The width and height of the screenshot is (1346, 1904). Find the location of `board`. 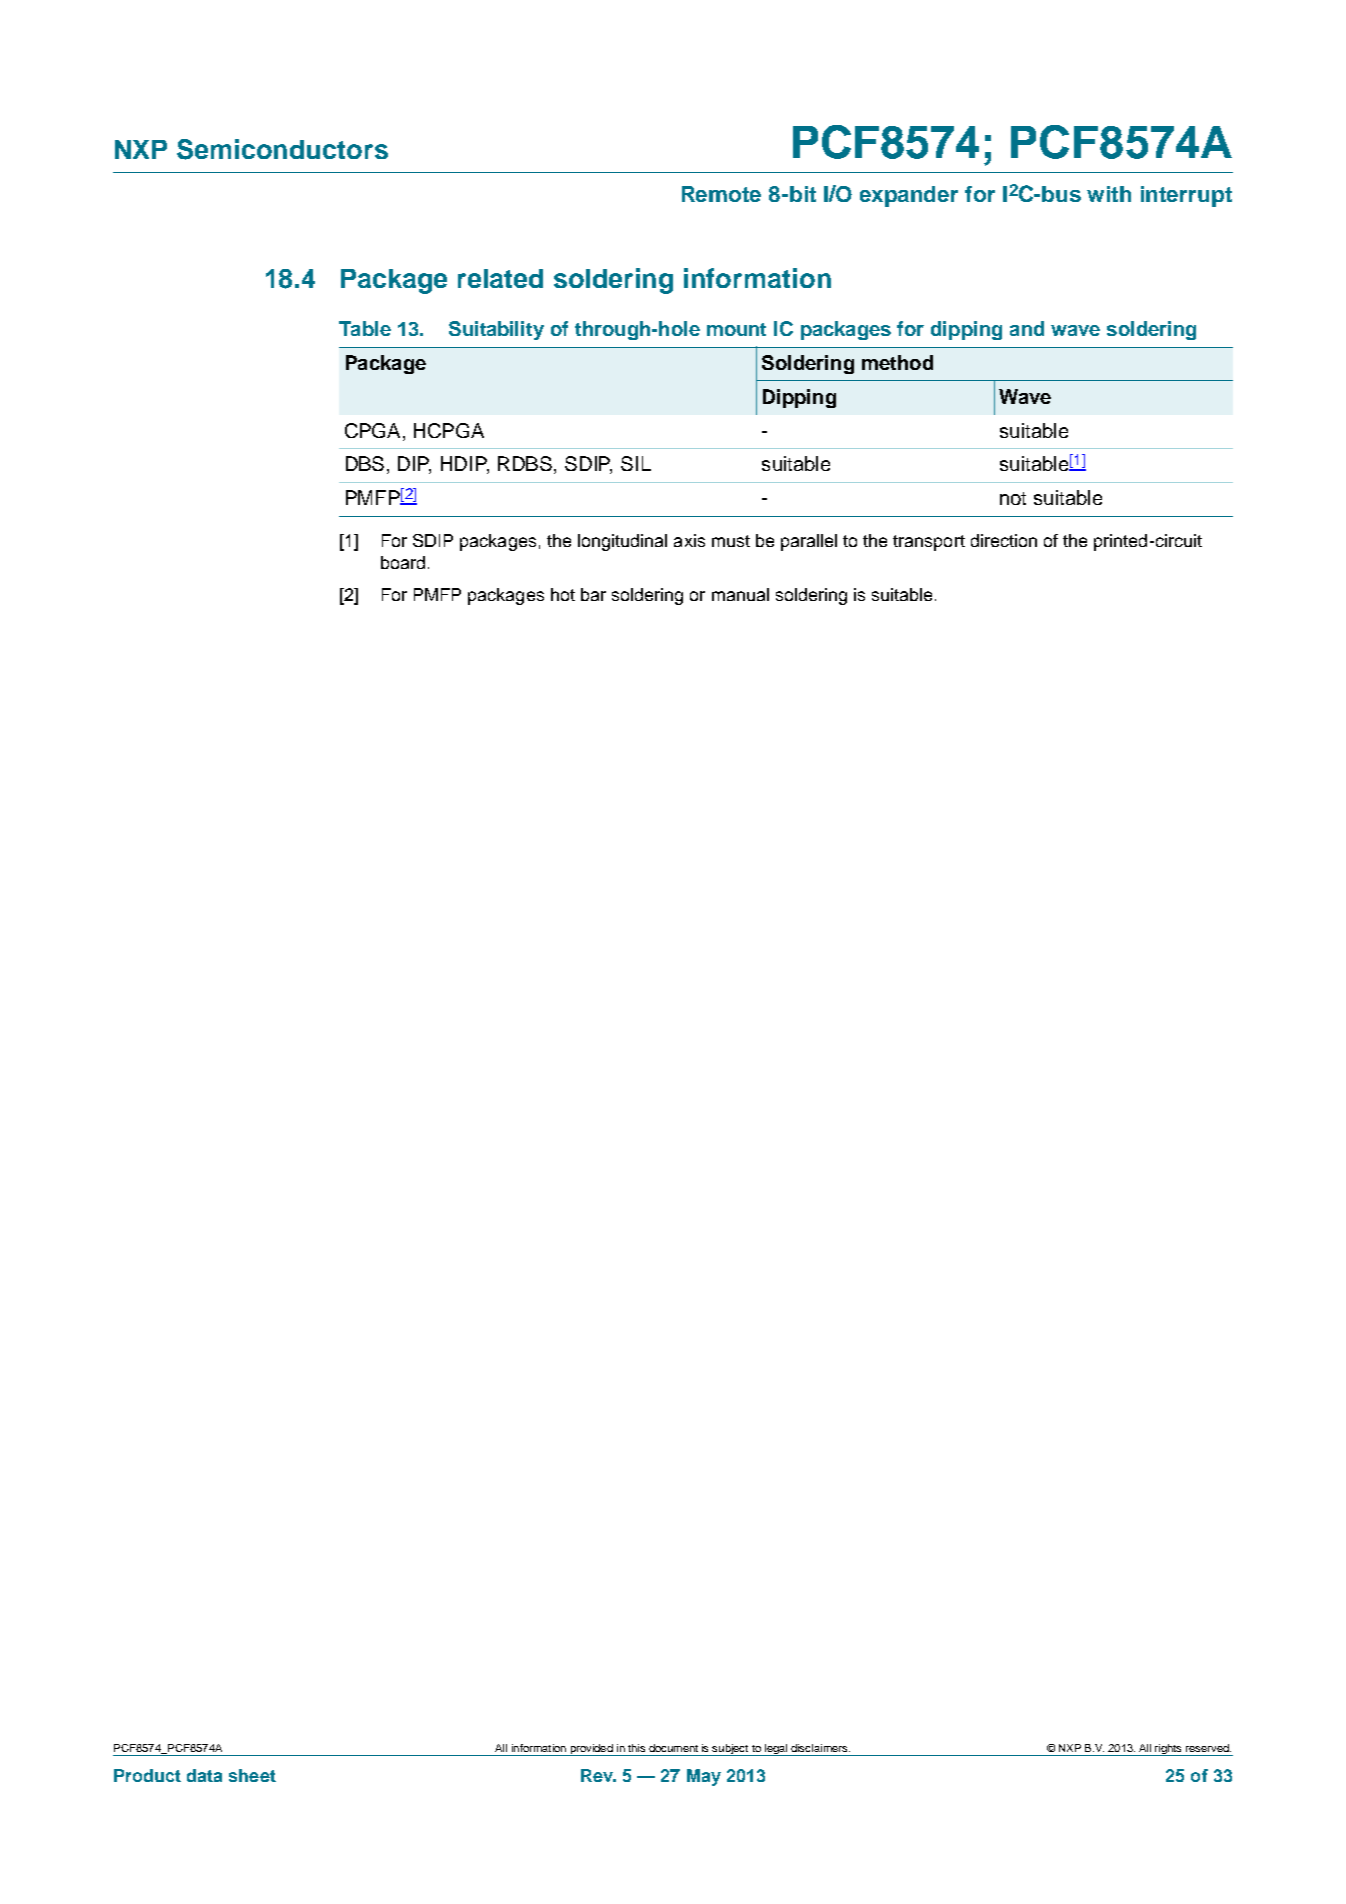

board is located at coordinates (403, 562).
